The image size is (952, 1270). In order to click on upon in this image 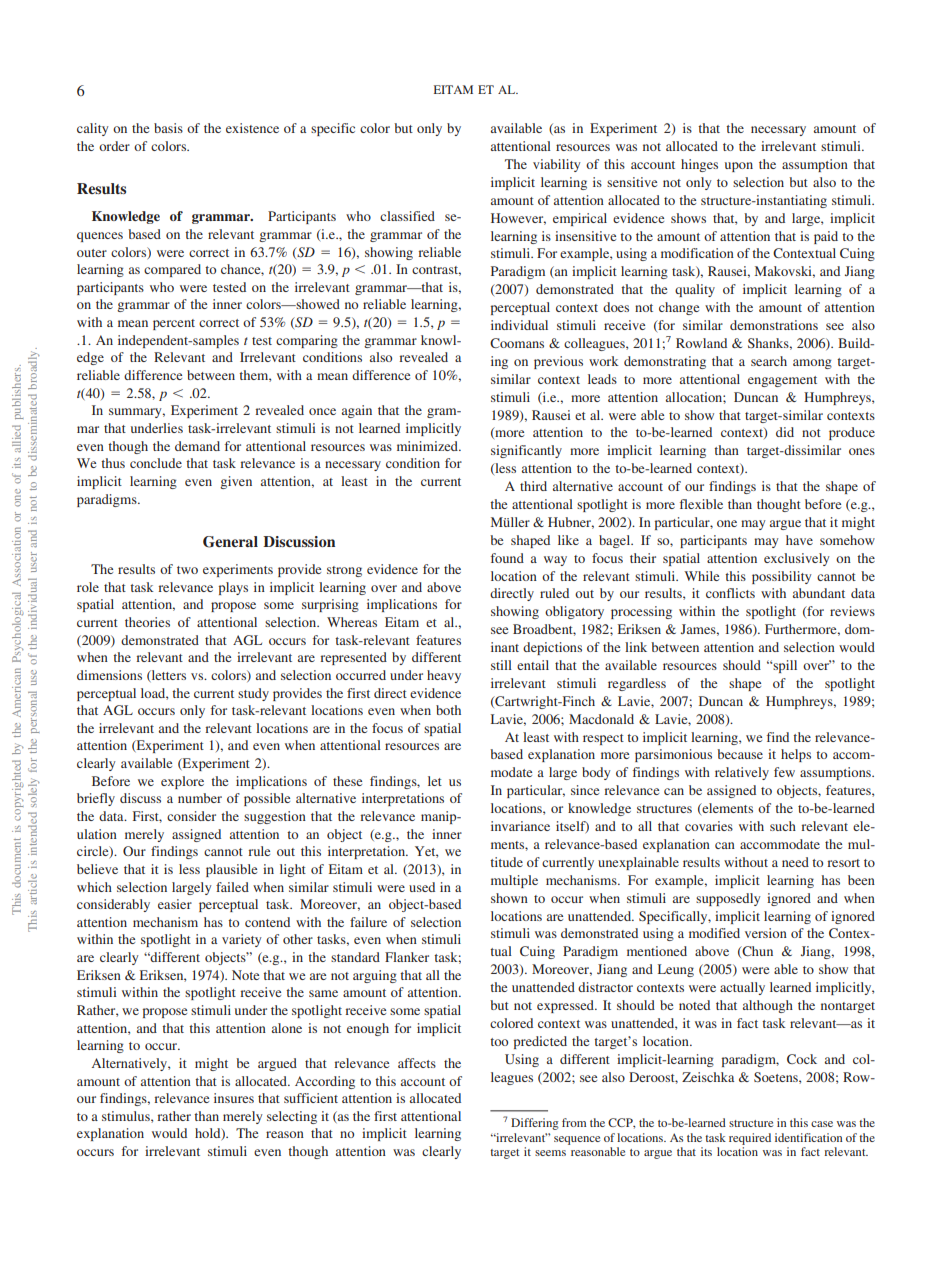, I will do `click(739, 167)`.
